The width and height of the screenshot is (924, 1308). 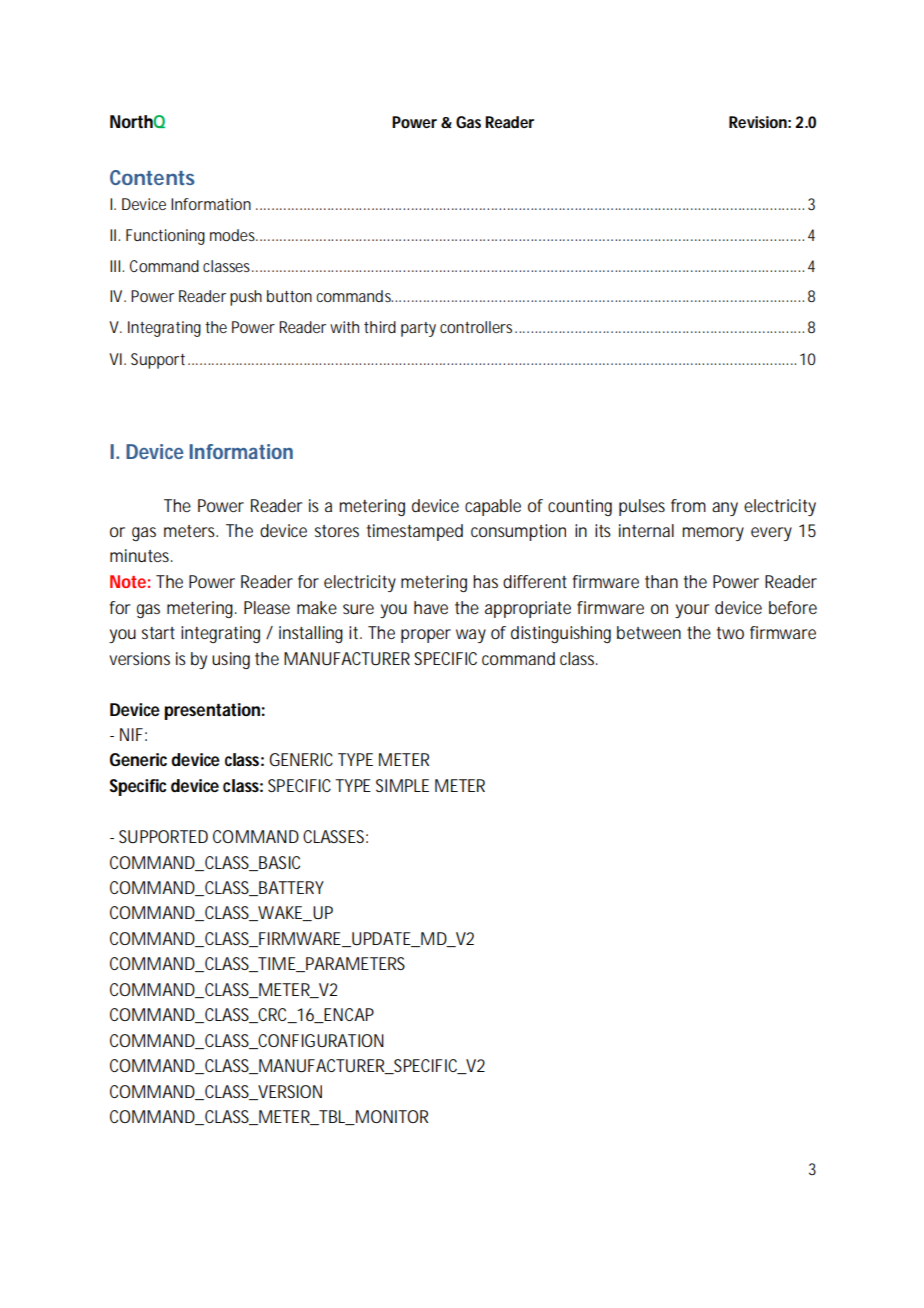 What do you see at coordinates (418, 329) in the screenshot?
I see `party` at bounding box center [418, 329].
